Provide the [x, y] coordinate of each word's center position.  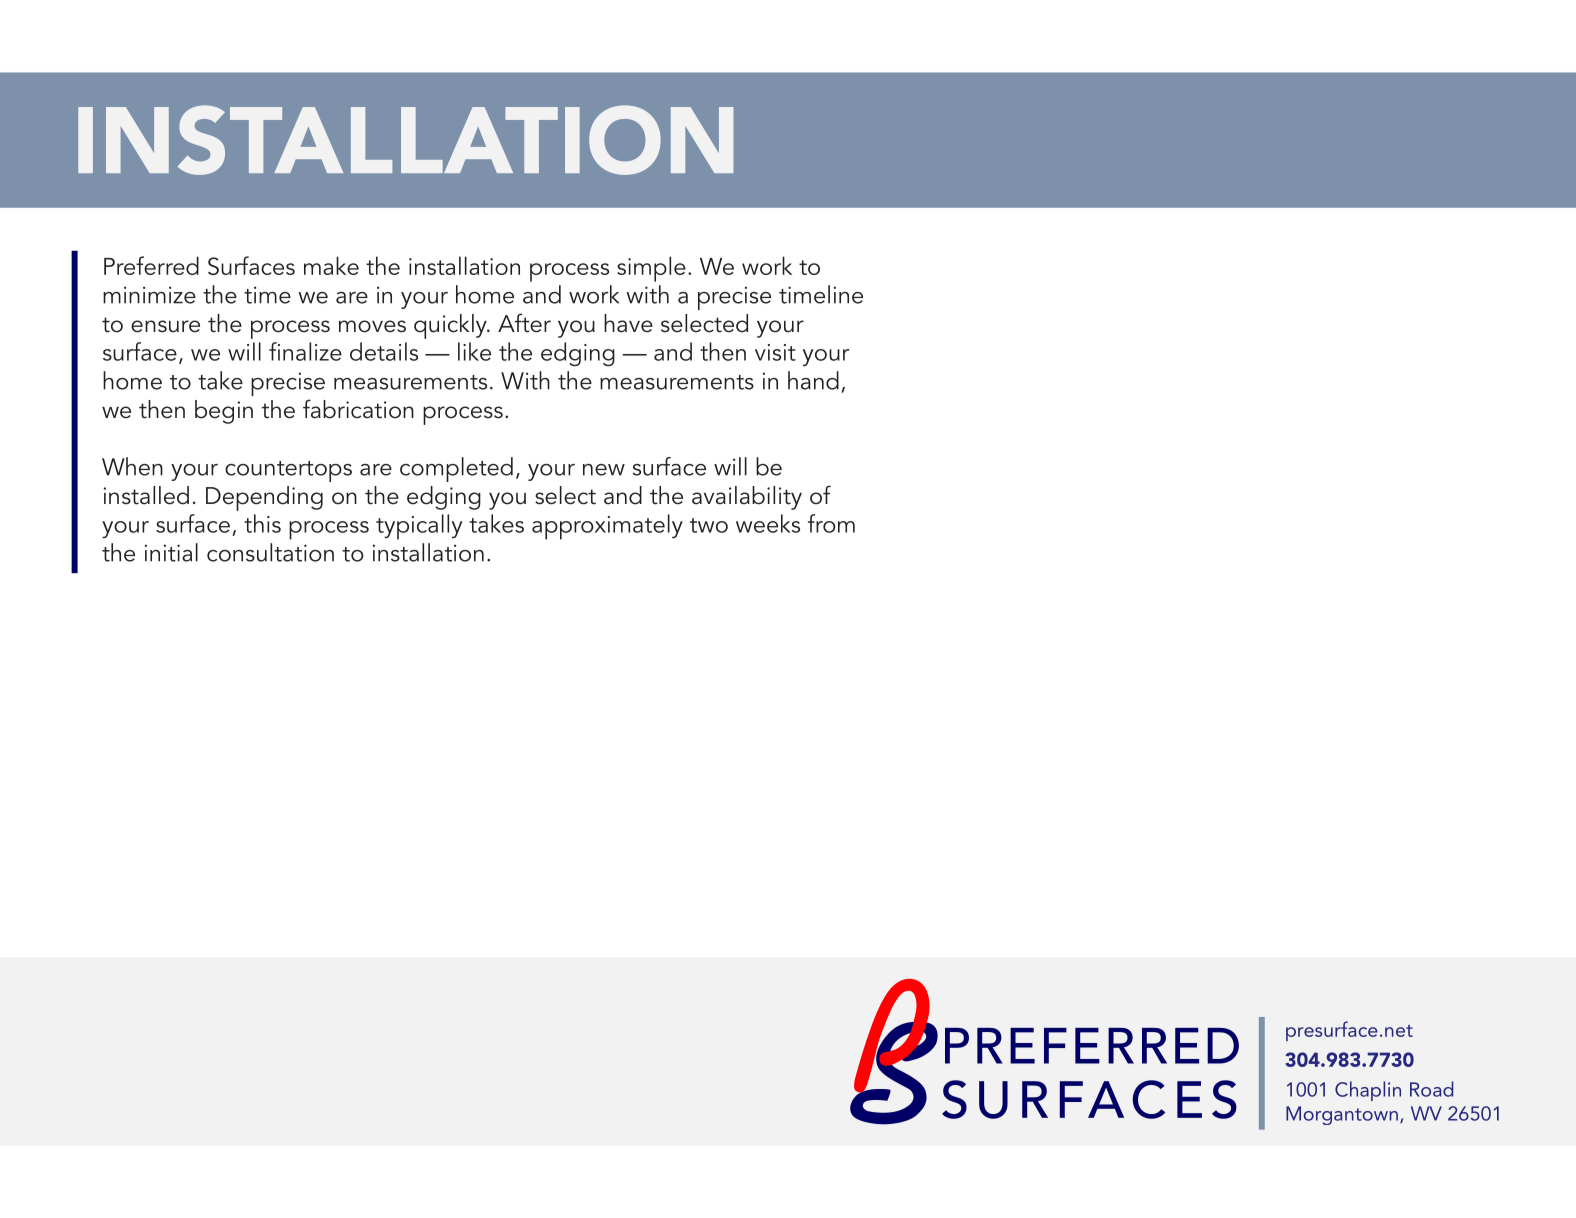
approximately [607, 527]
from [831, 523]
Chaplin [1368, 1091]
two [709, 525]
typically [419, 527]
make [331, 265]
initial [171, 552]
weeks [768, 523]
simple [651, 269]
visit [775, 352]
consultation [270, 552]
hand [813, 380]
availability [747, 498]
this [262, 523]
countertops [288, 471]
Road [1431, 1089]
